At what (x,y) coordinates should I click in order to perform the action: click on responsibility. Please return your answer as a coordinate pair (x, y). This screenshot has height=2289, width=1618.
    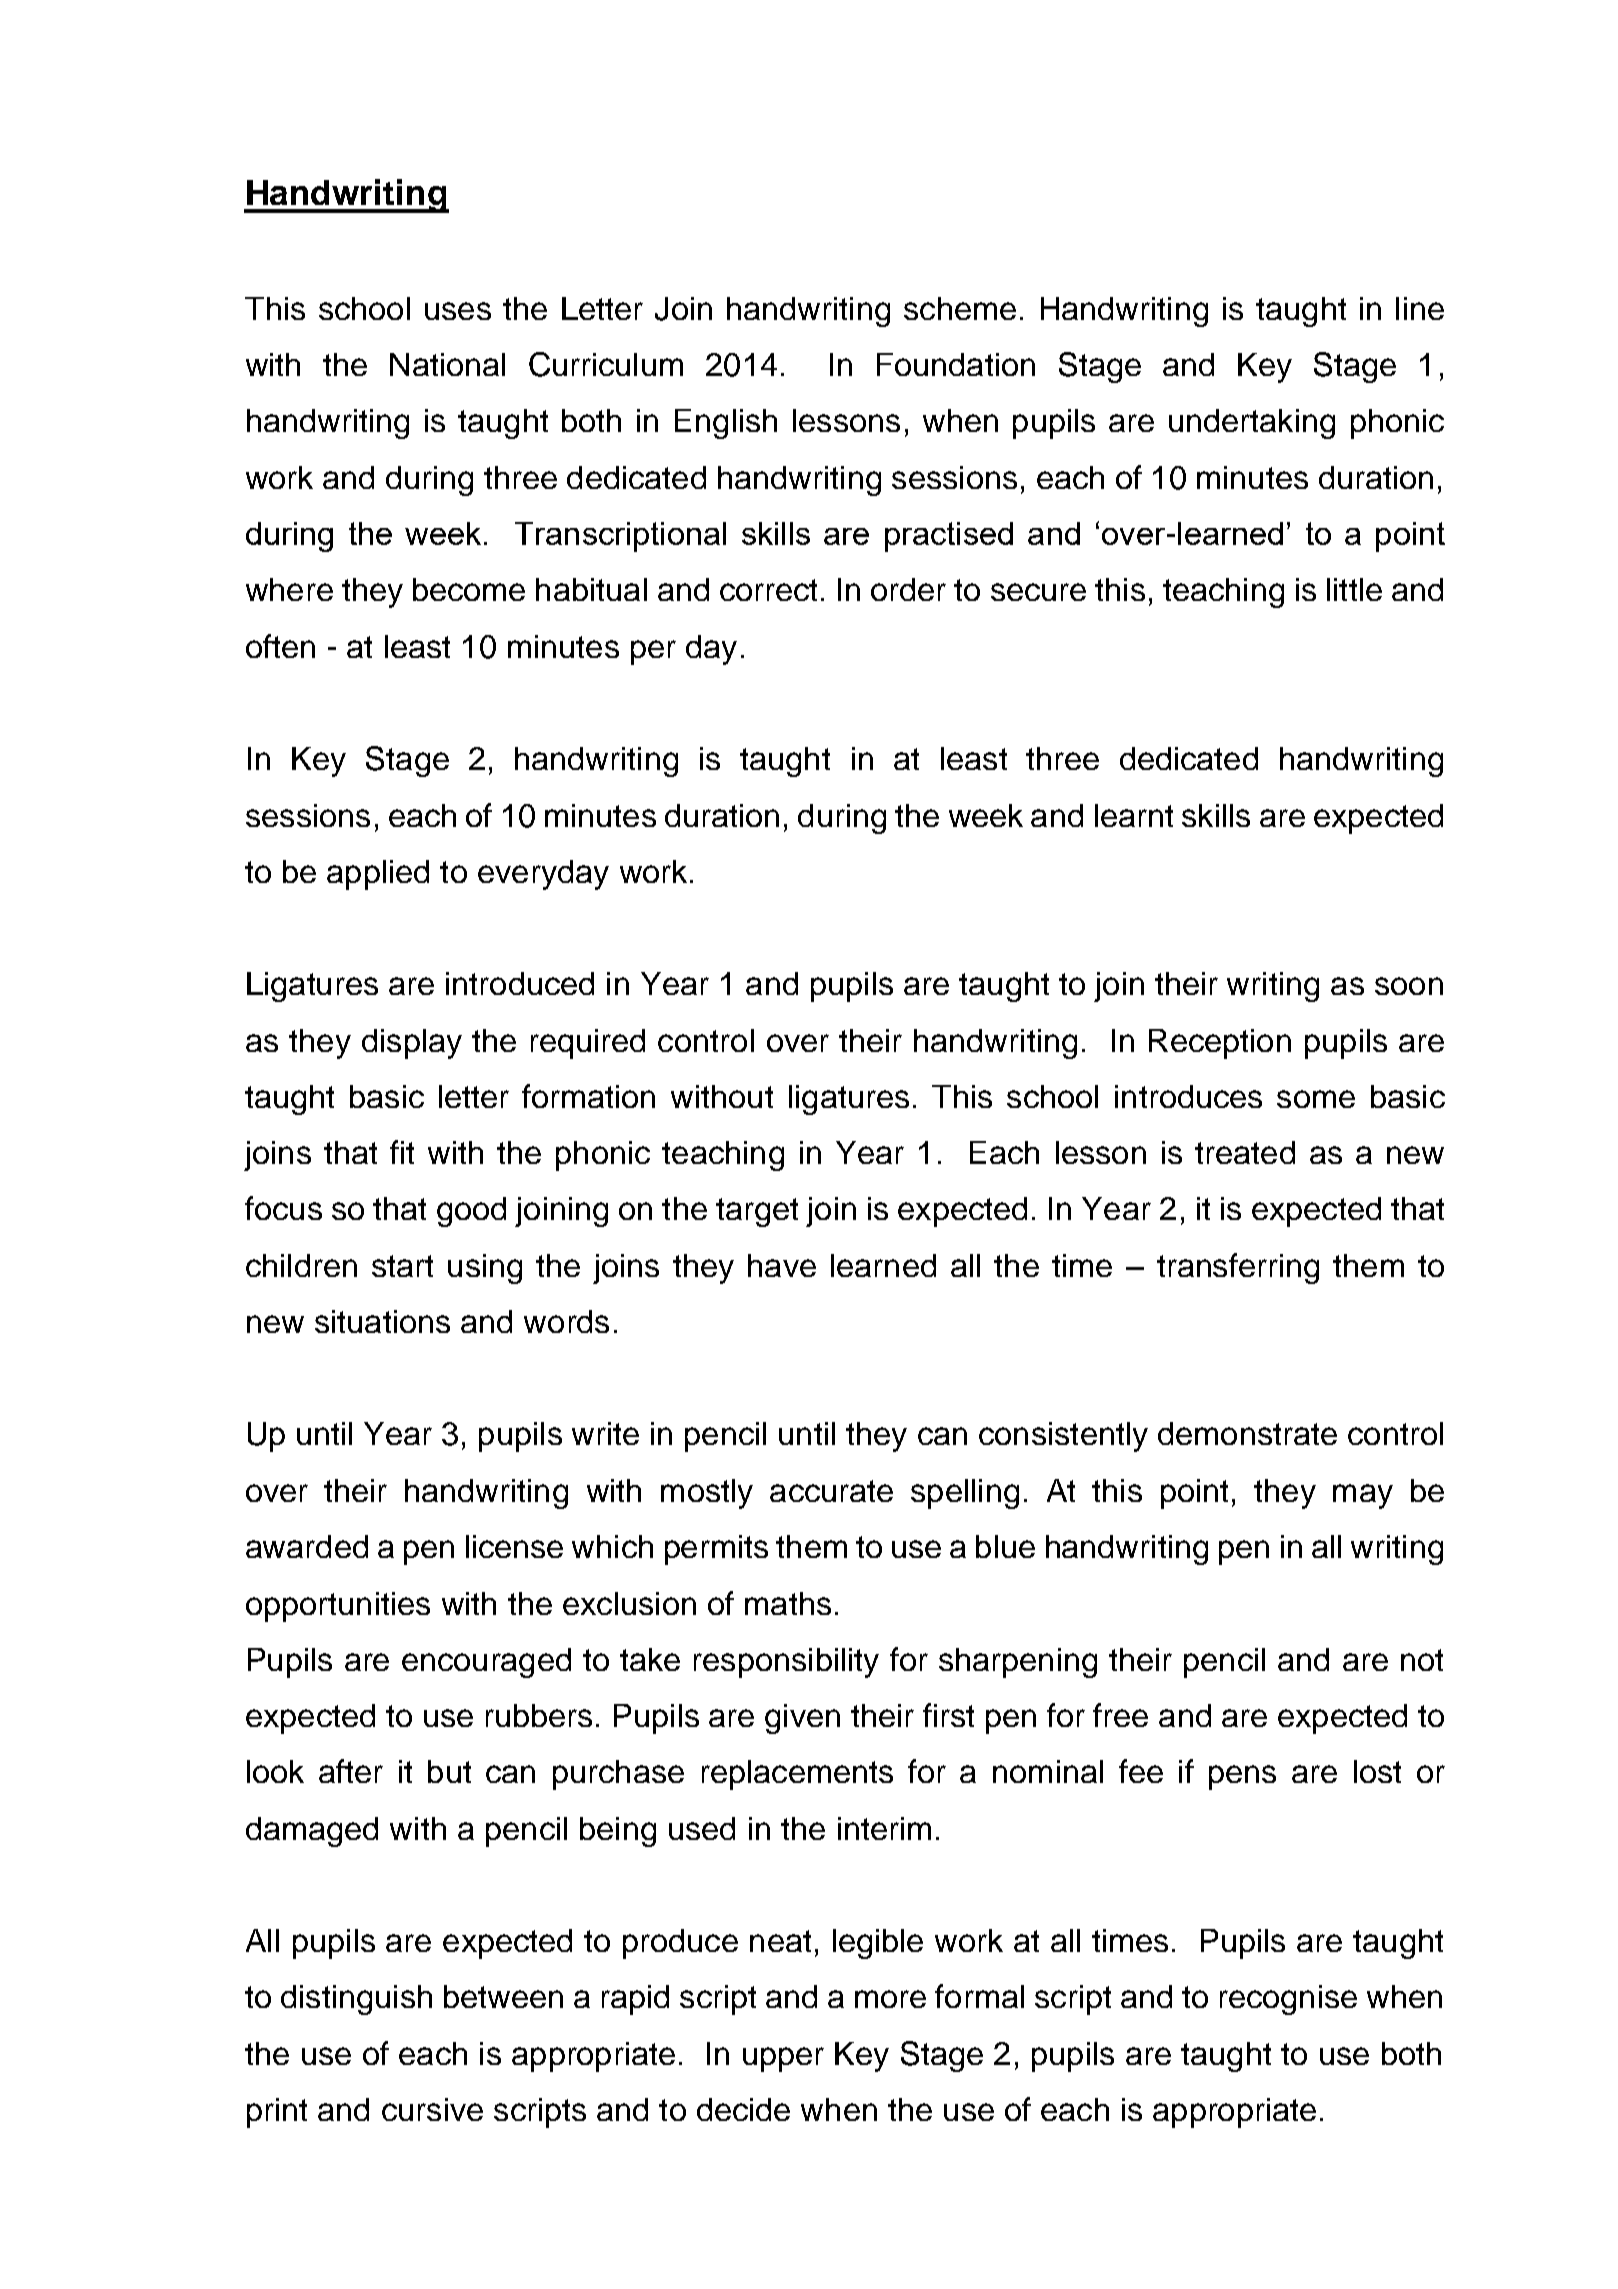
    Looking at the image, I should click on (786, 1663).
